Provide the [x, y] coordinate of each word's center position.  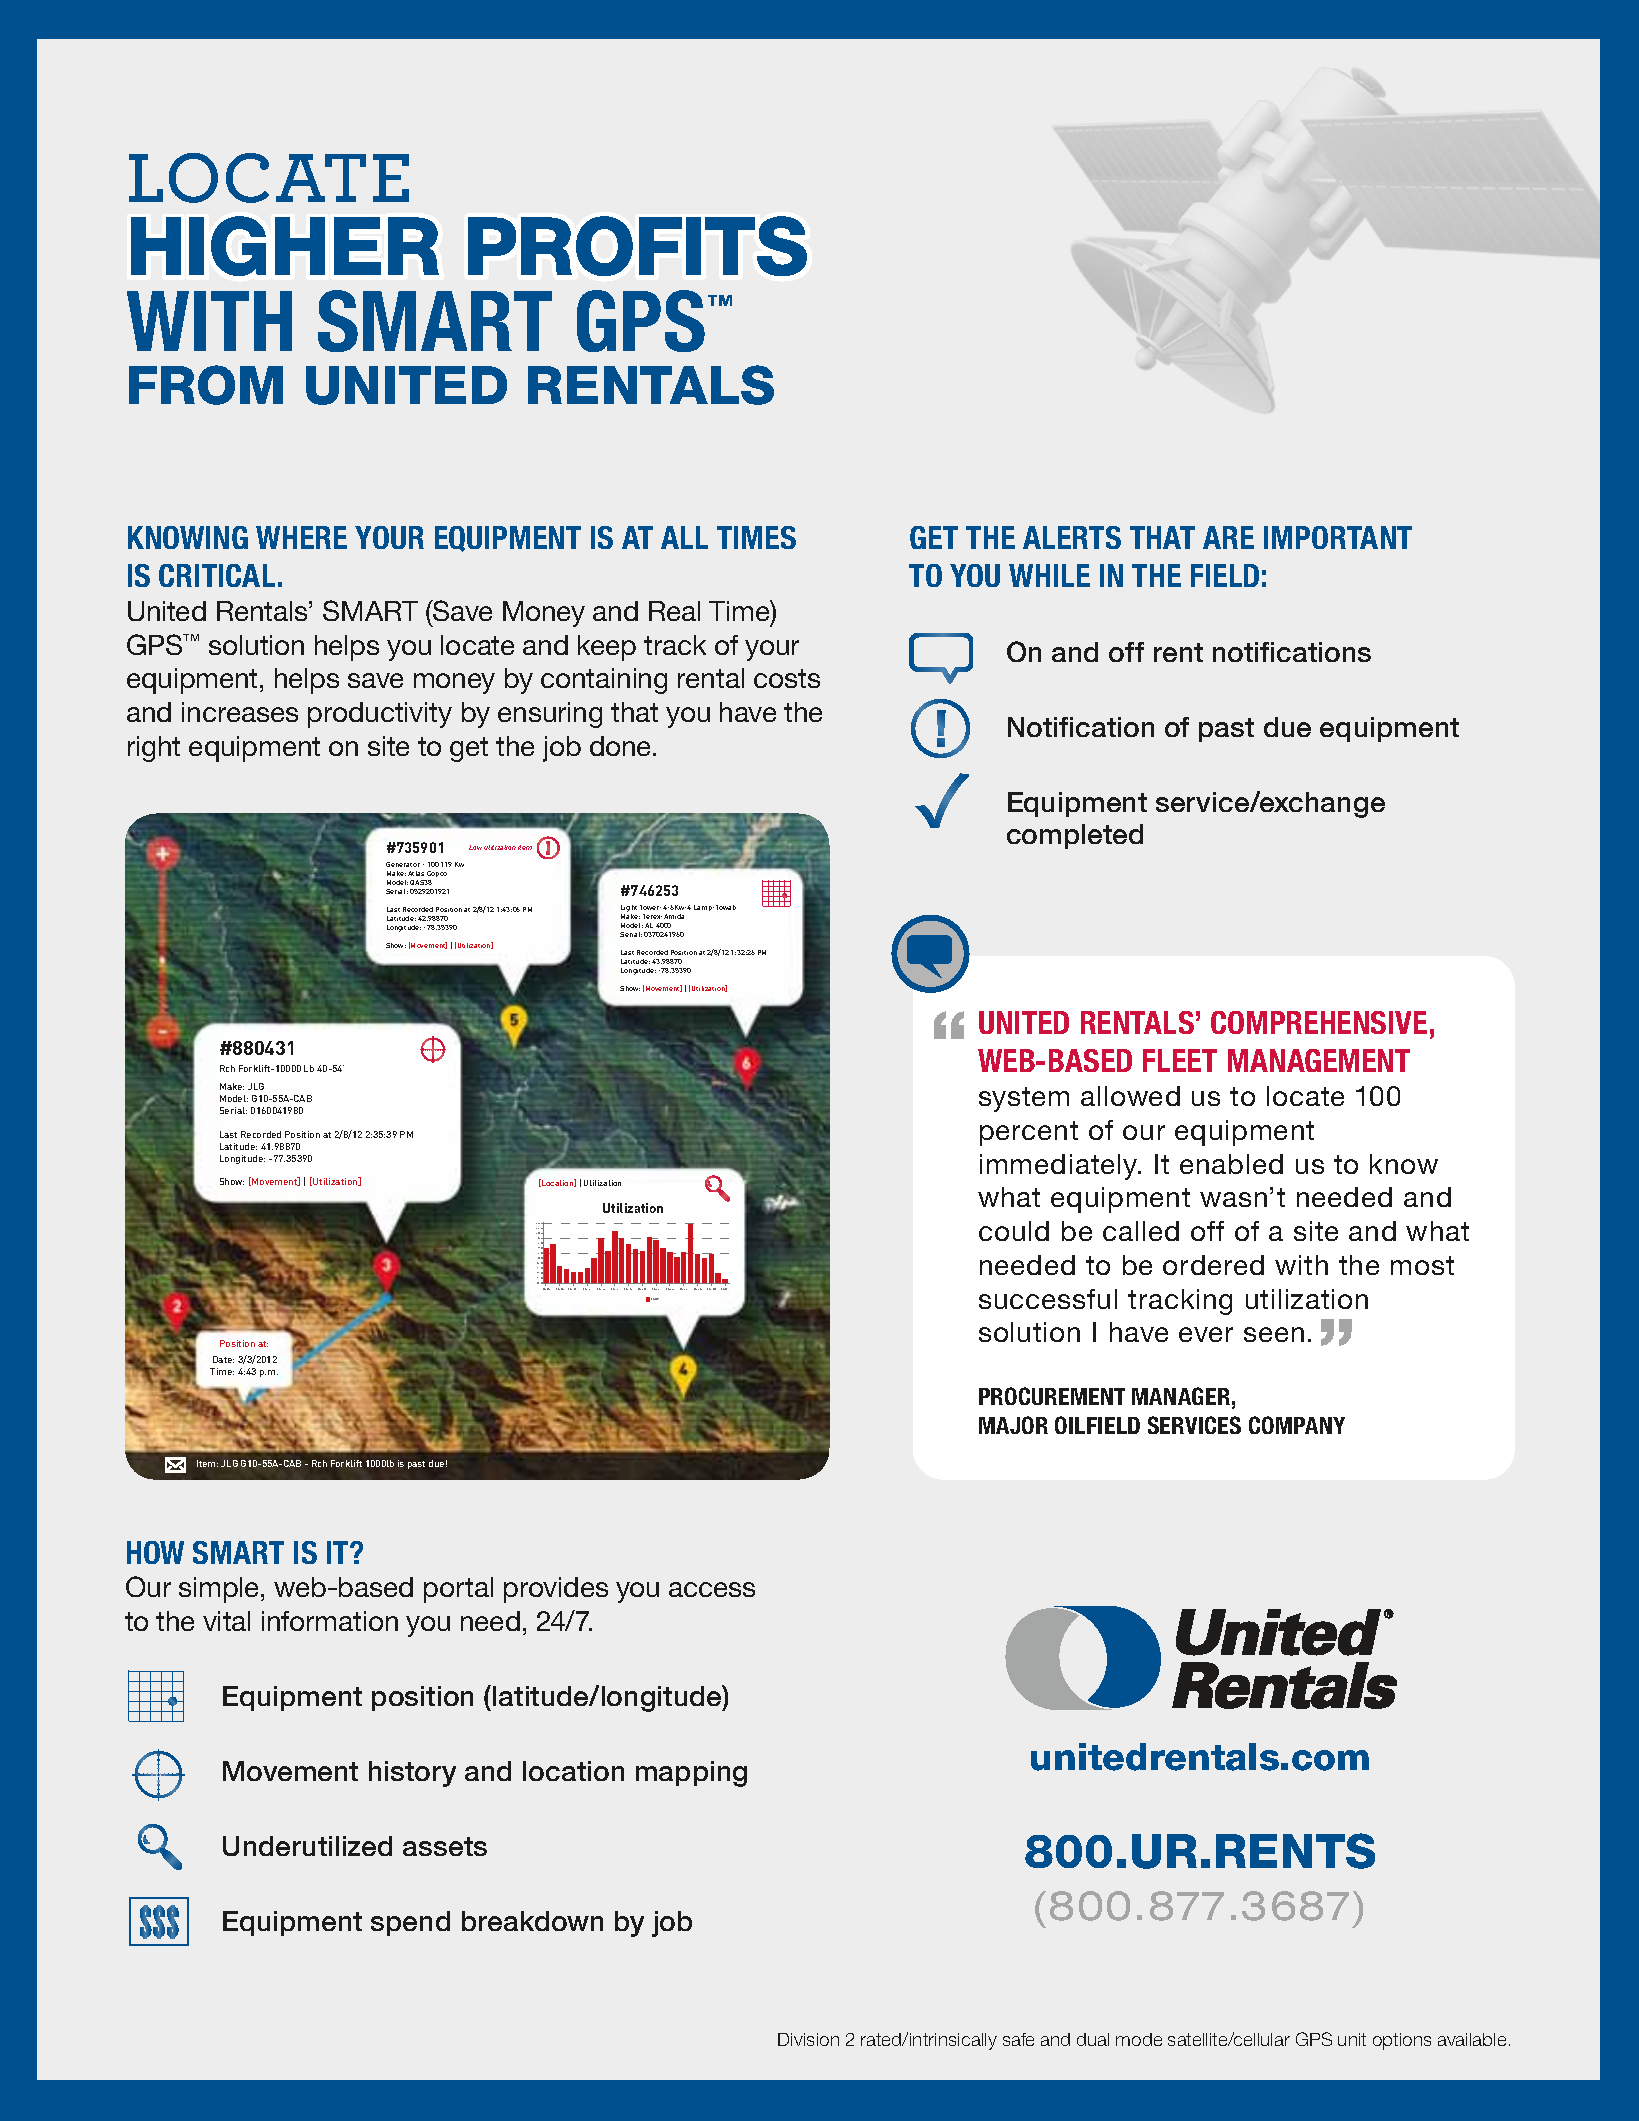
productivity [380, 715]
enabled [1231, 1164]
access [712, 1589]
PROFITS [637, 246]
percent [1029, 1133]
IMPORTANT [1338, 537]
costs [787, 678]
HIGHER [285, 246]
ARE [1228, 537]
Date [223, 1359]
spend [410, 1923]
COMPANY [1297, 1425]
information [330, 1621]
